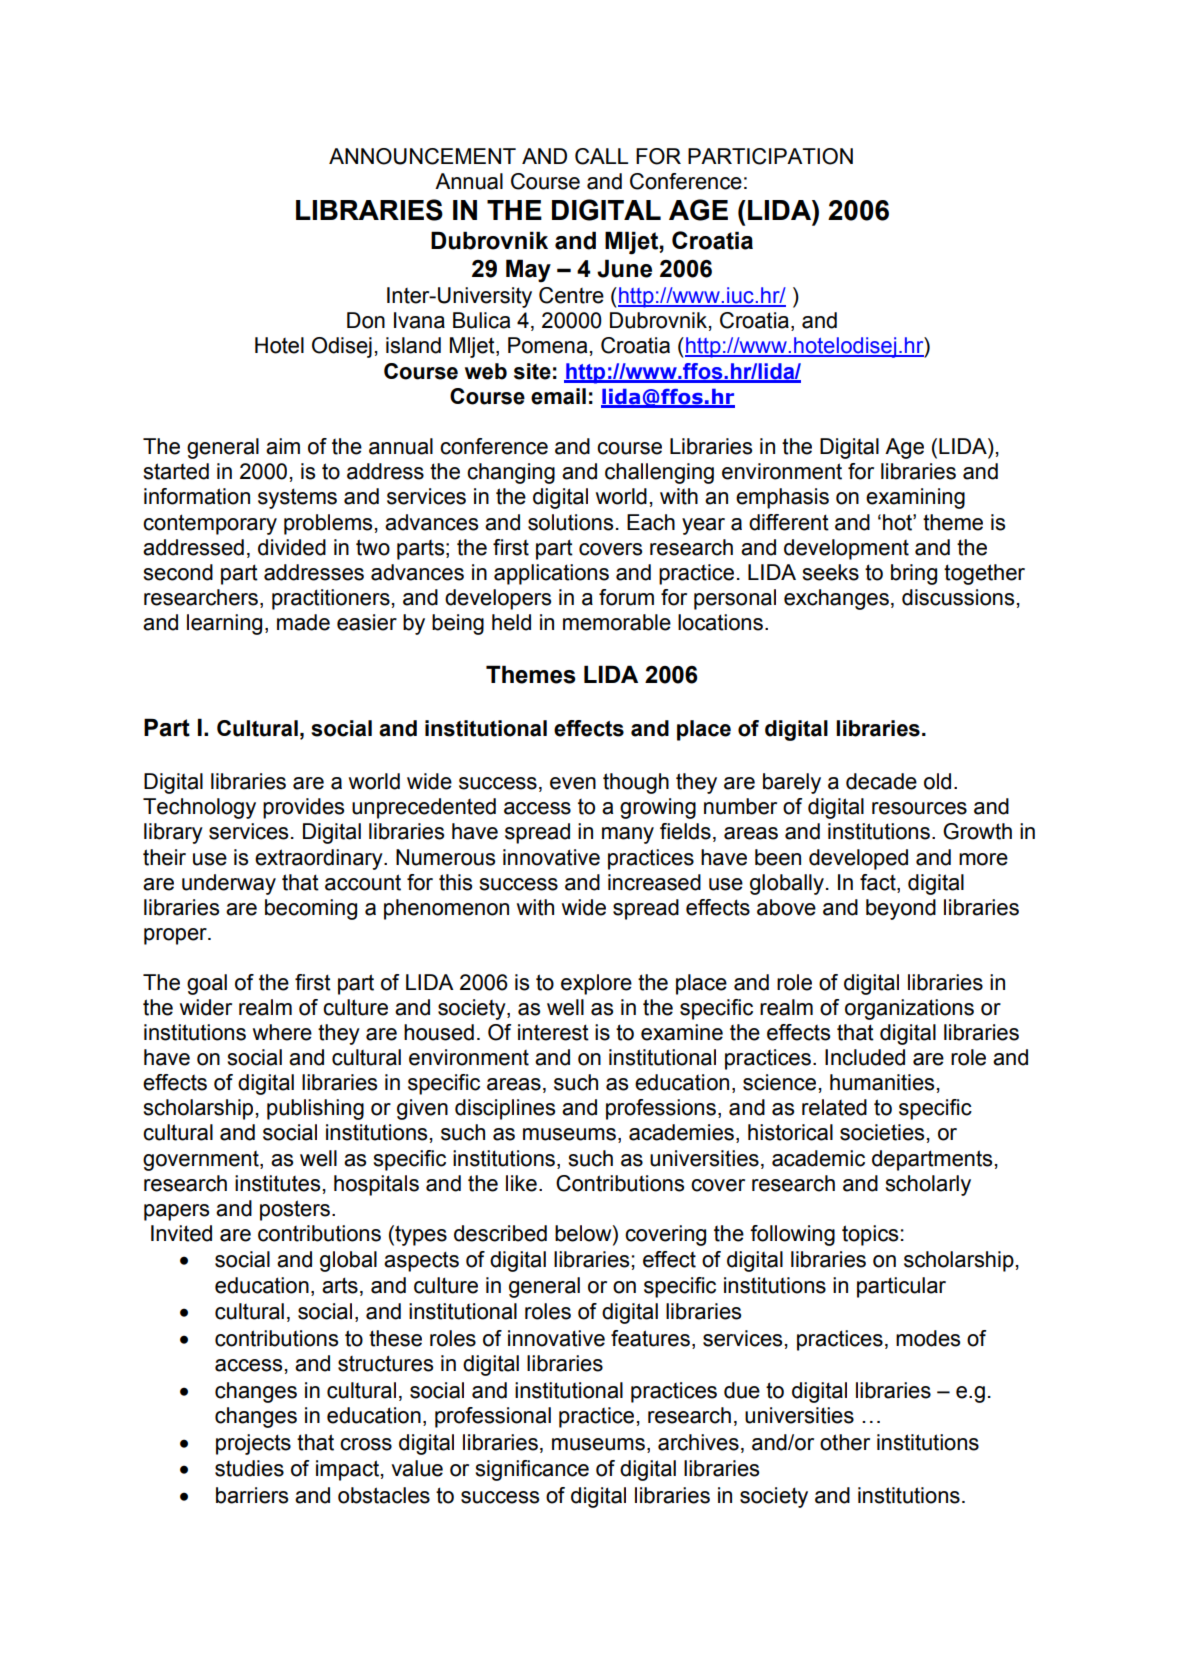  What do you see at coordinates (915, 498) in the page?
I see `examining` at bounding box center [915, 498].
